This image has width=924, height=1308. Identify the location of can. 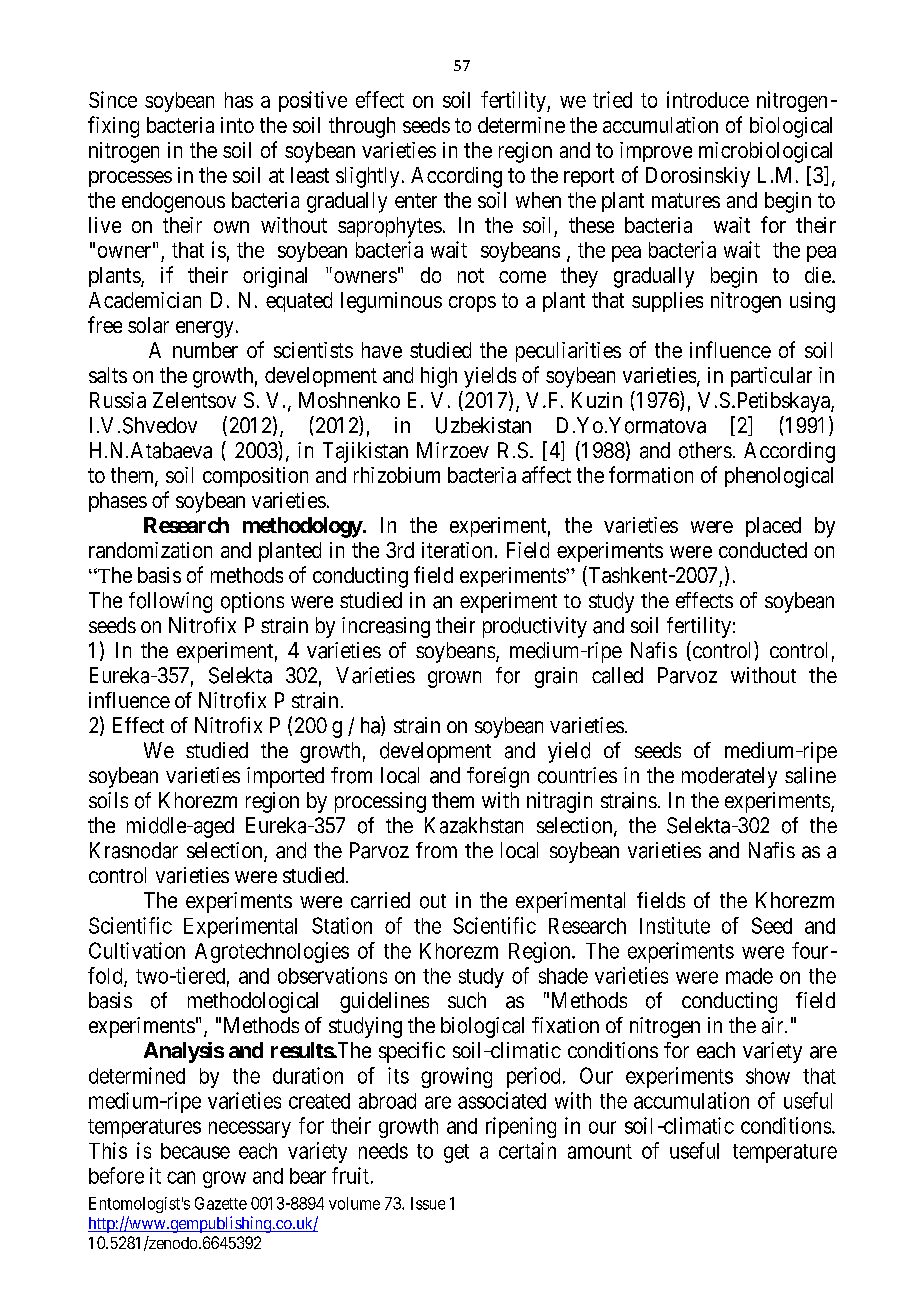
(181, 1177).
